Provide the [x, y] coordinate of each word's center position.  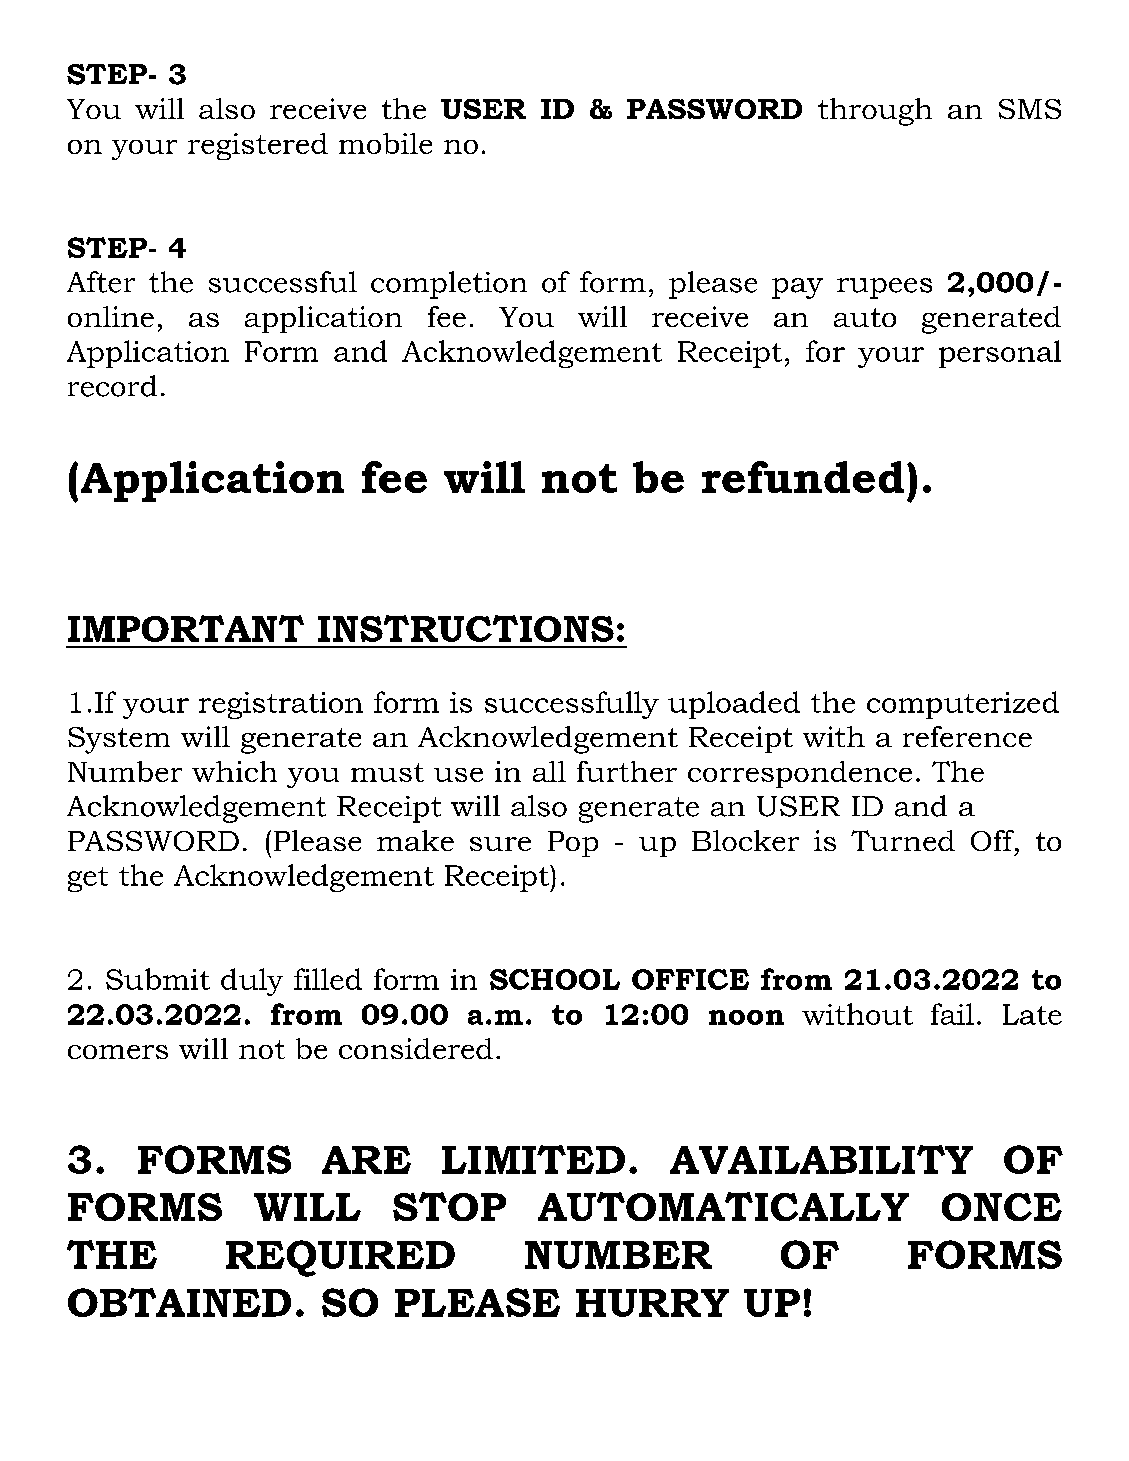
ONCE [1002, 1207]
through [875, 112]
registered [258, 146]
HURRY [652, 1303]
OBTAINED [179, 1302]
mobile [385, 143]
